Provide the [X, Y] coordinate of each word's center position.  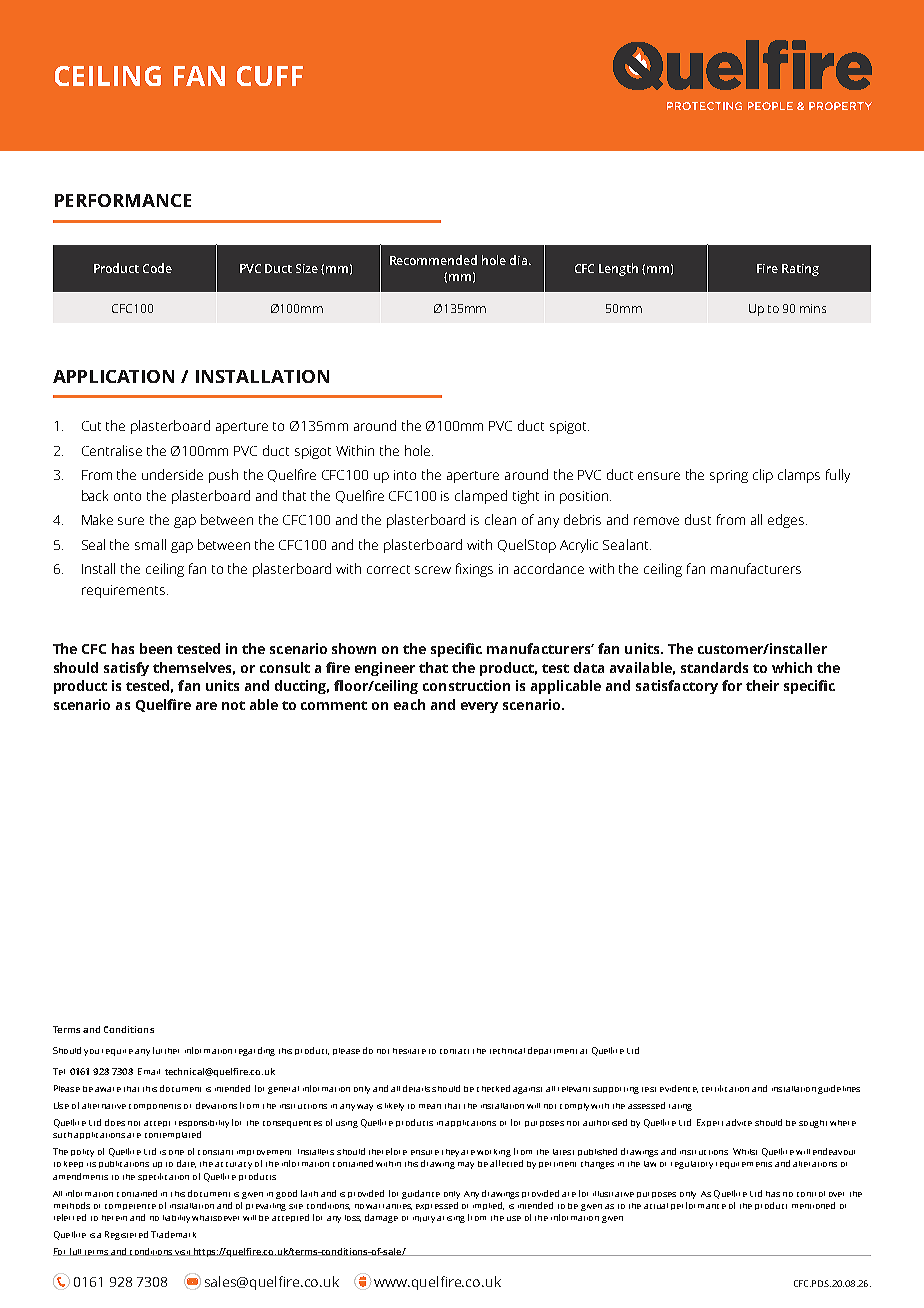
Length [618, 269]
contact [454, 1051]
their [762, 685]
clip [763, 476]
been [156, 648]
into [405, 475]
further [166, 1050]
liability [176, 1219]
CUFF [270, 76]
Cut [91, 426]
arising [451, 1219]
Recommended [433, 260]
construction [466, 685]
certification [725, 1088]
